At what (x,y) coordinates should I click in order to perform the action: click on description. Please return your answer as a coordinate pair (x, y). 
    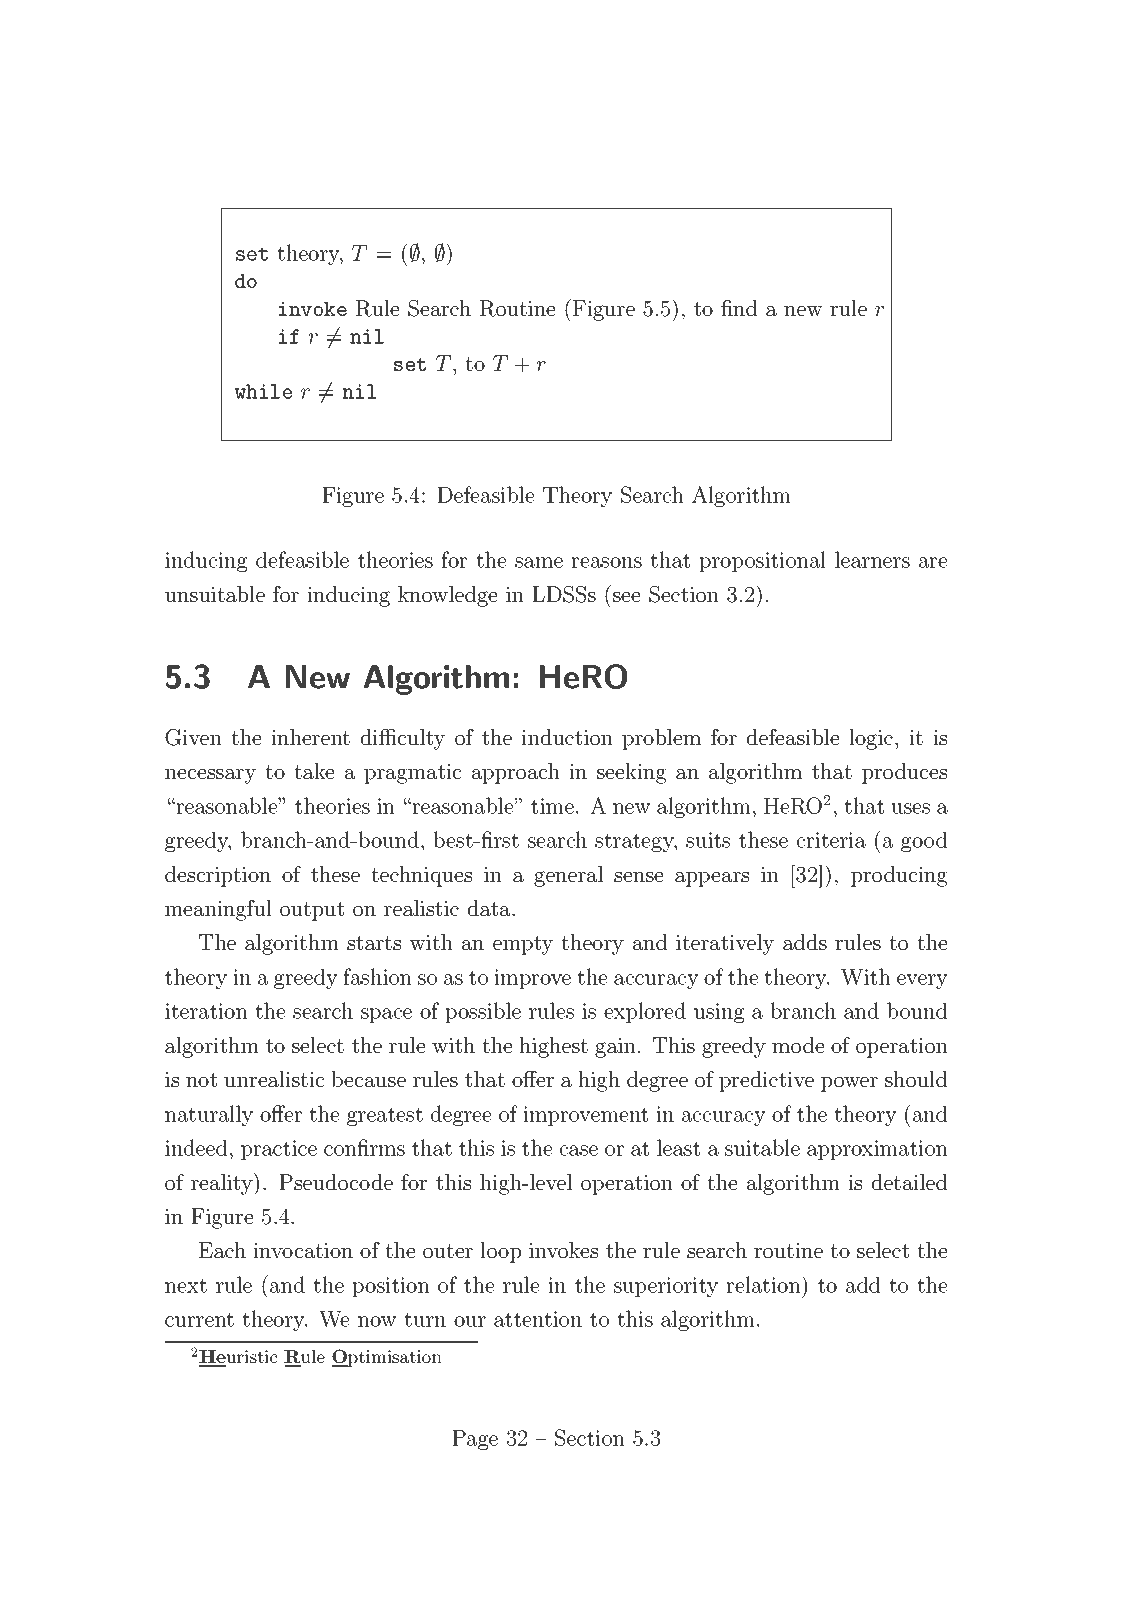
    Looking at the image, I should click on (218, 876).
